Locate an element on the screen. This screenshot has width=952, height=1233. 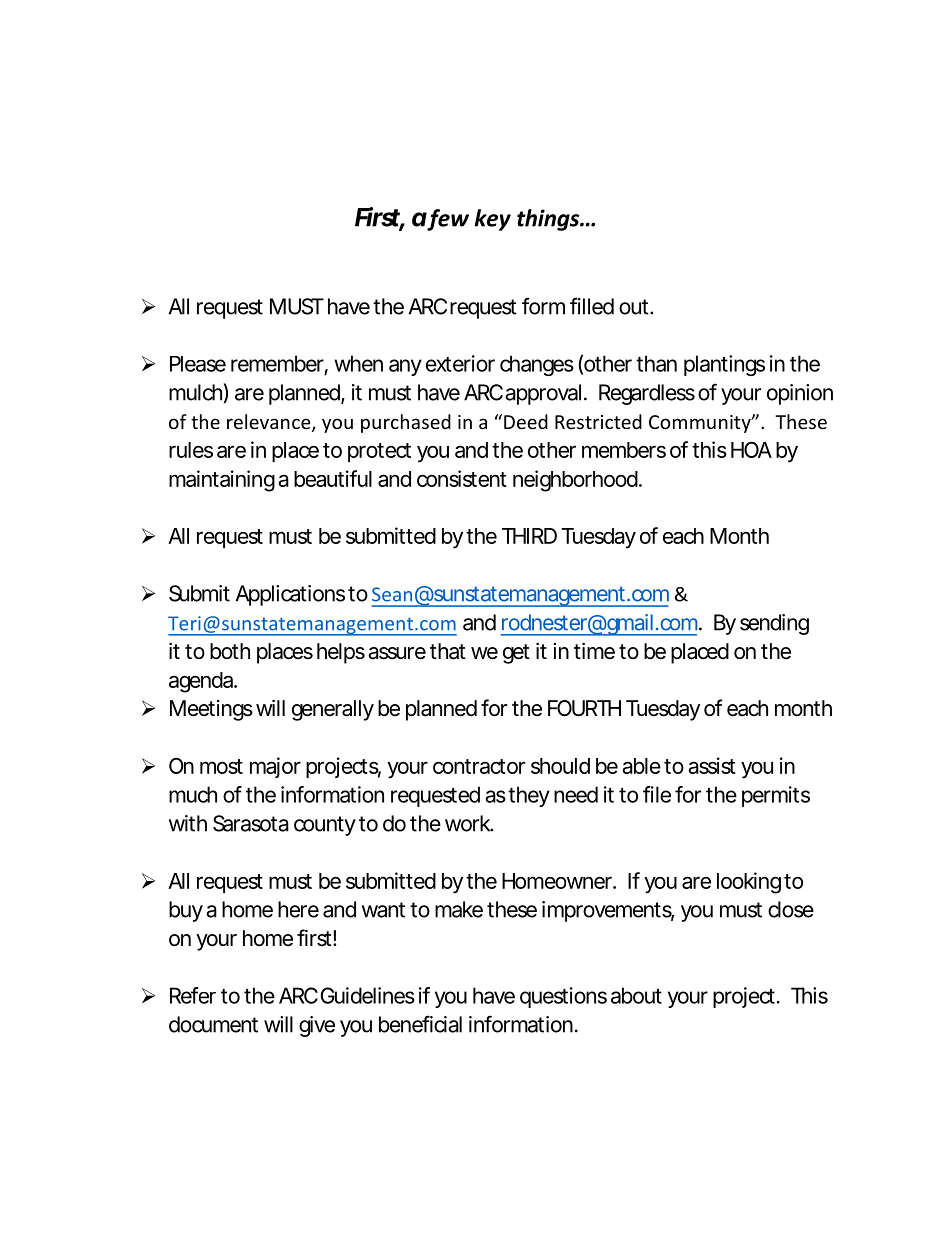
about is located at coordinates (636, 995).
